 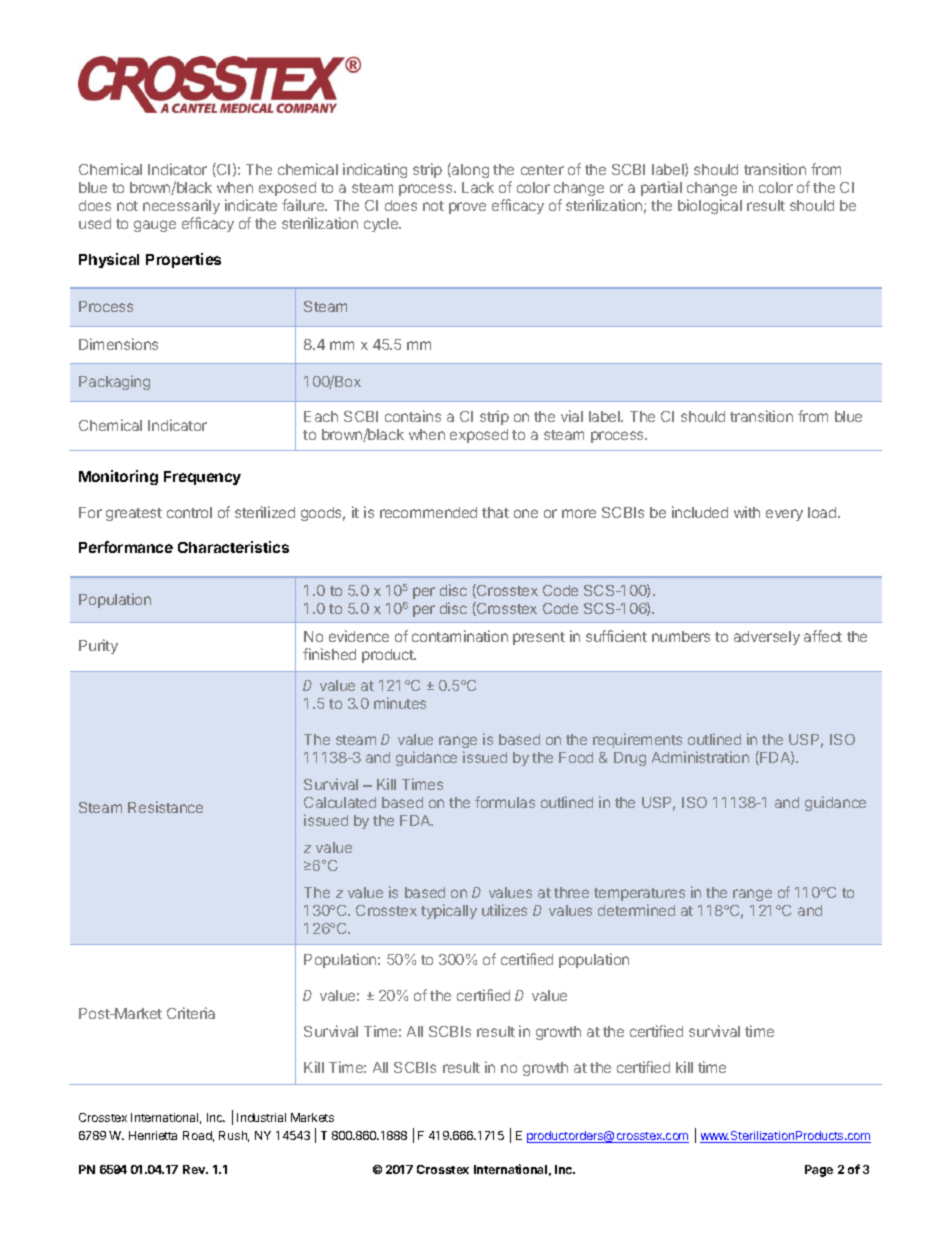 I want to click on necessarily, so click(x=181, y=206).
